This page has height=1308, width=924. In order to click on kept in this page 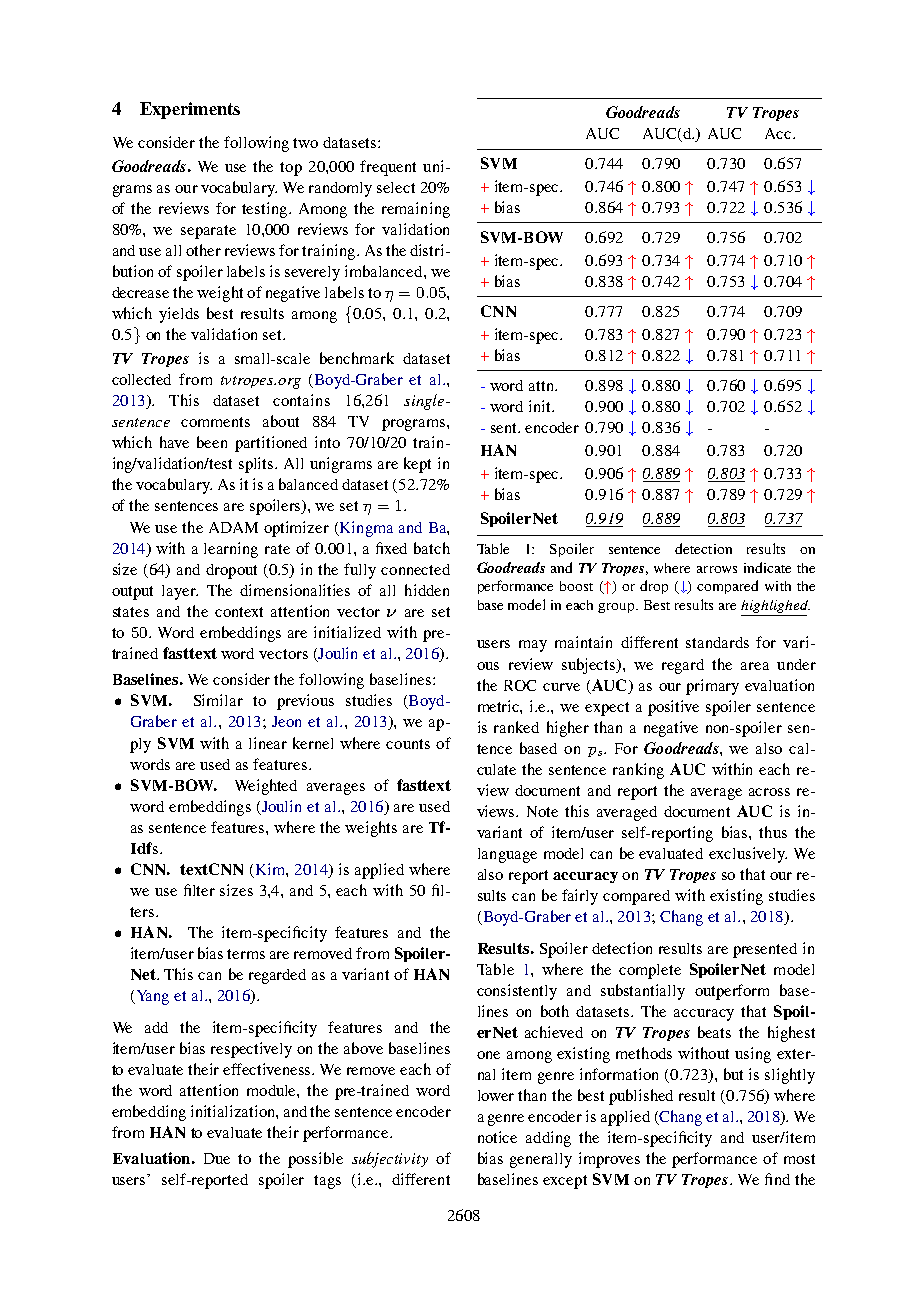, I will do `click(417, 465)`.
